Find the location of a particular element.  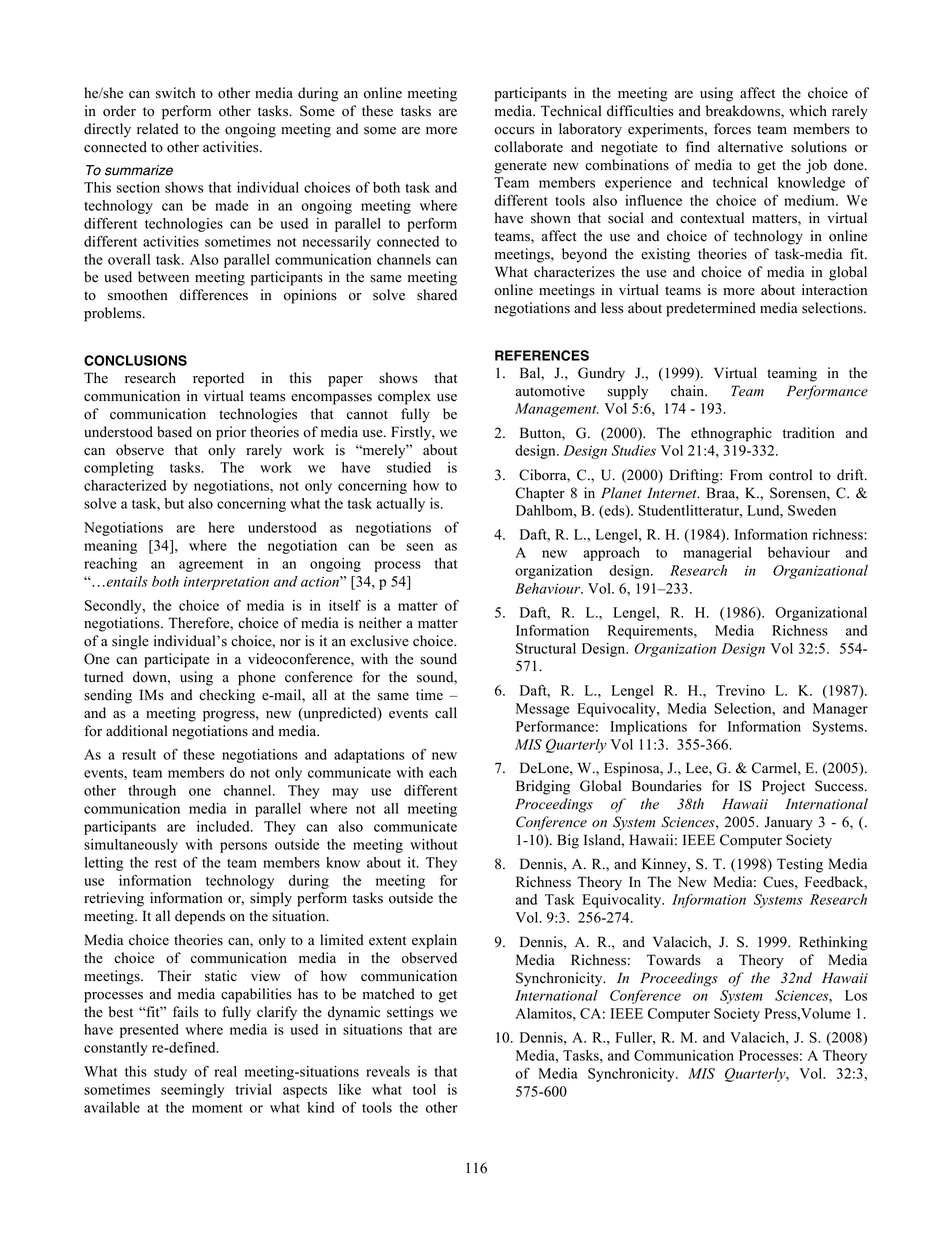

Chapter is located at coordinates (540, 494).
